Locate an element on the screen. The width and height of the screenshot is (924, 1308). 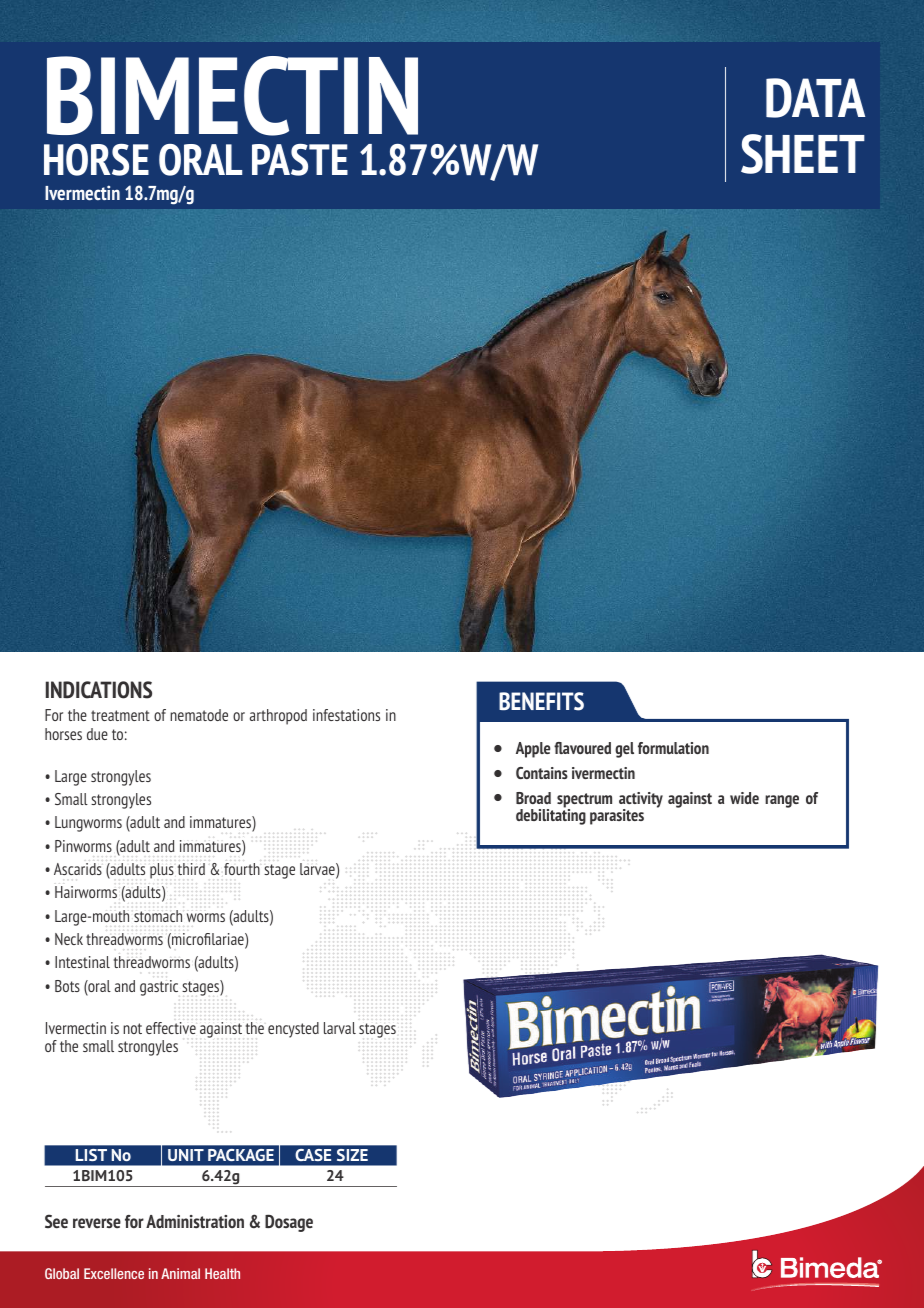
SHEET is located at coordinates (803, 154).
